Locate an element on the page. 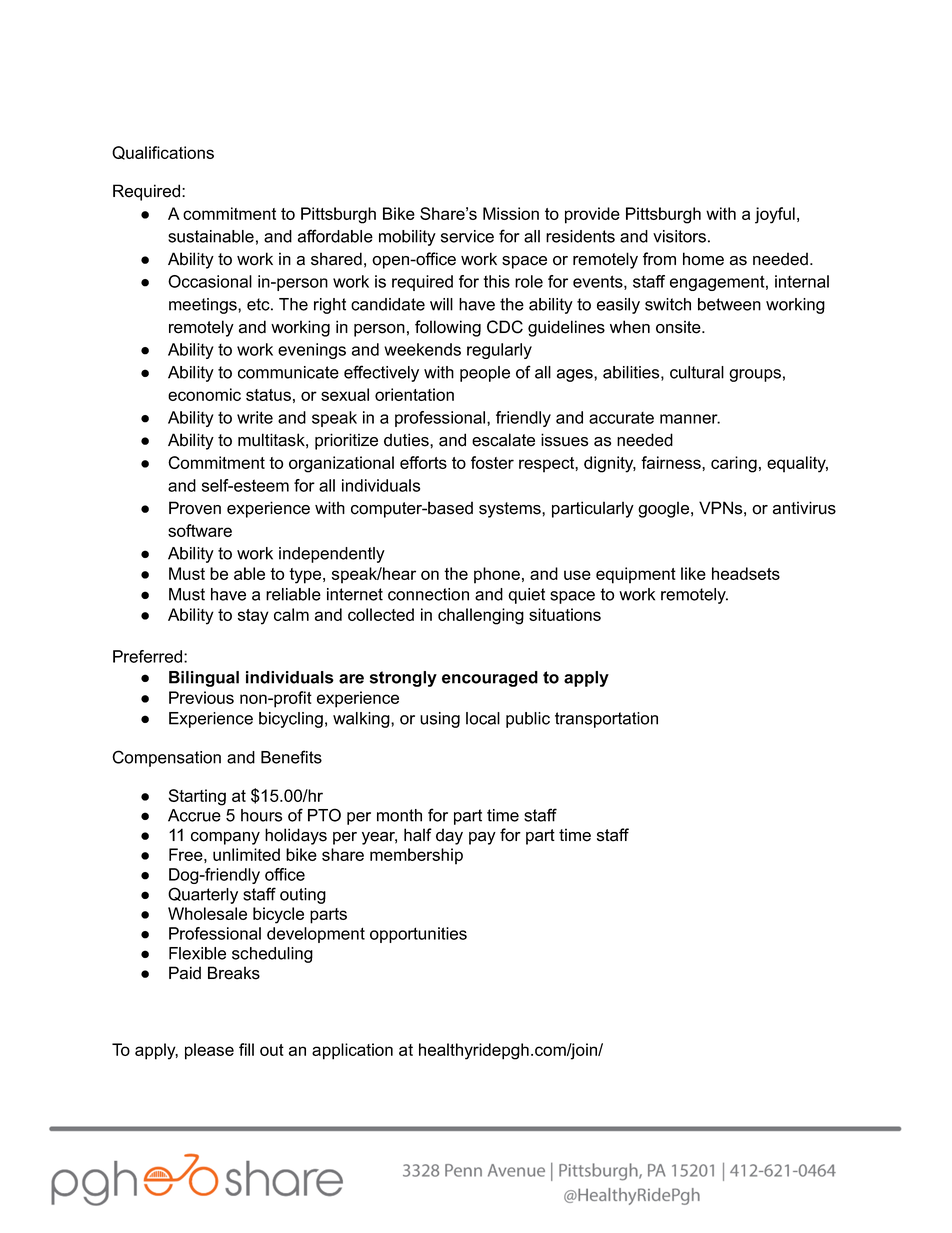 The height and width of the document is (1233, 952). Mission is located at coordinates (511, 213).
